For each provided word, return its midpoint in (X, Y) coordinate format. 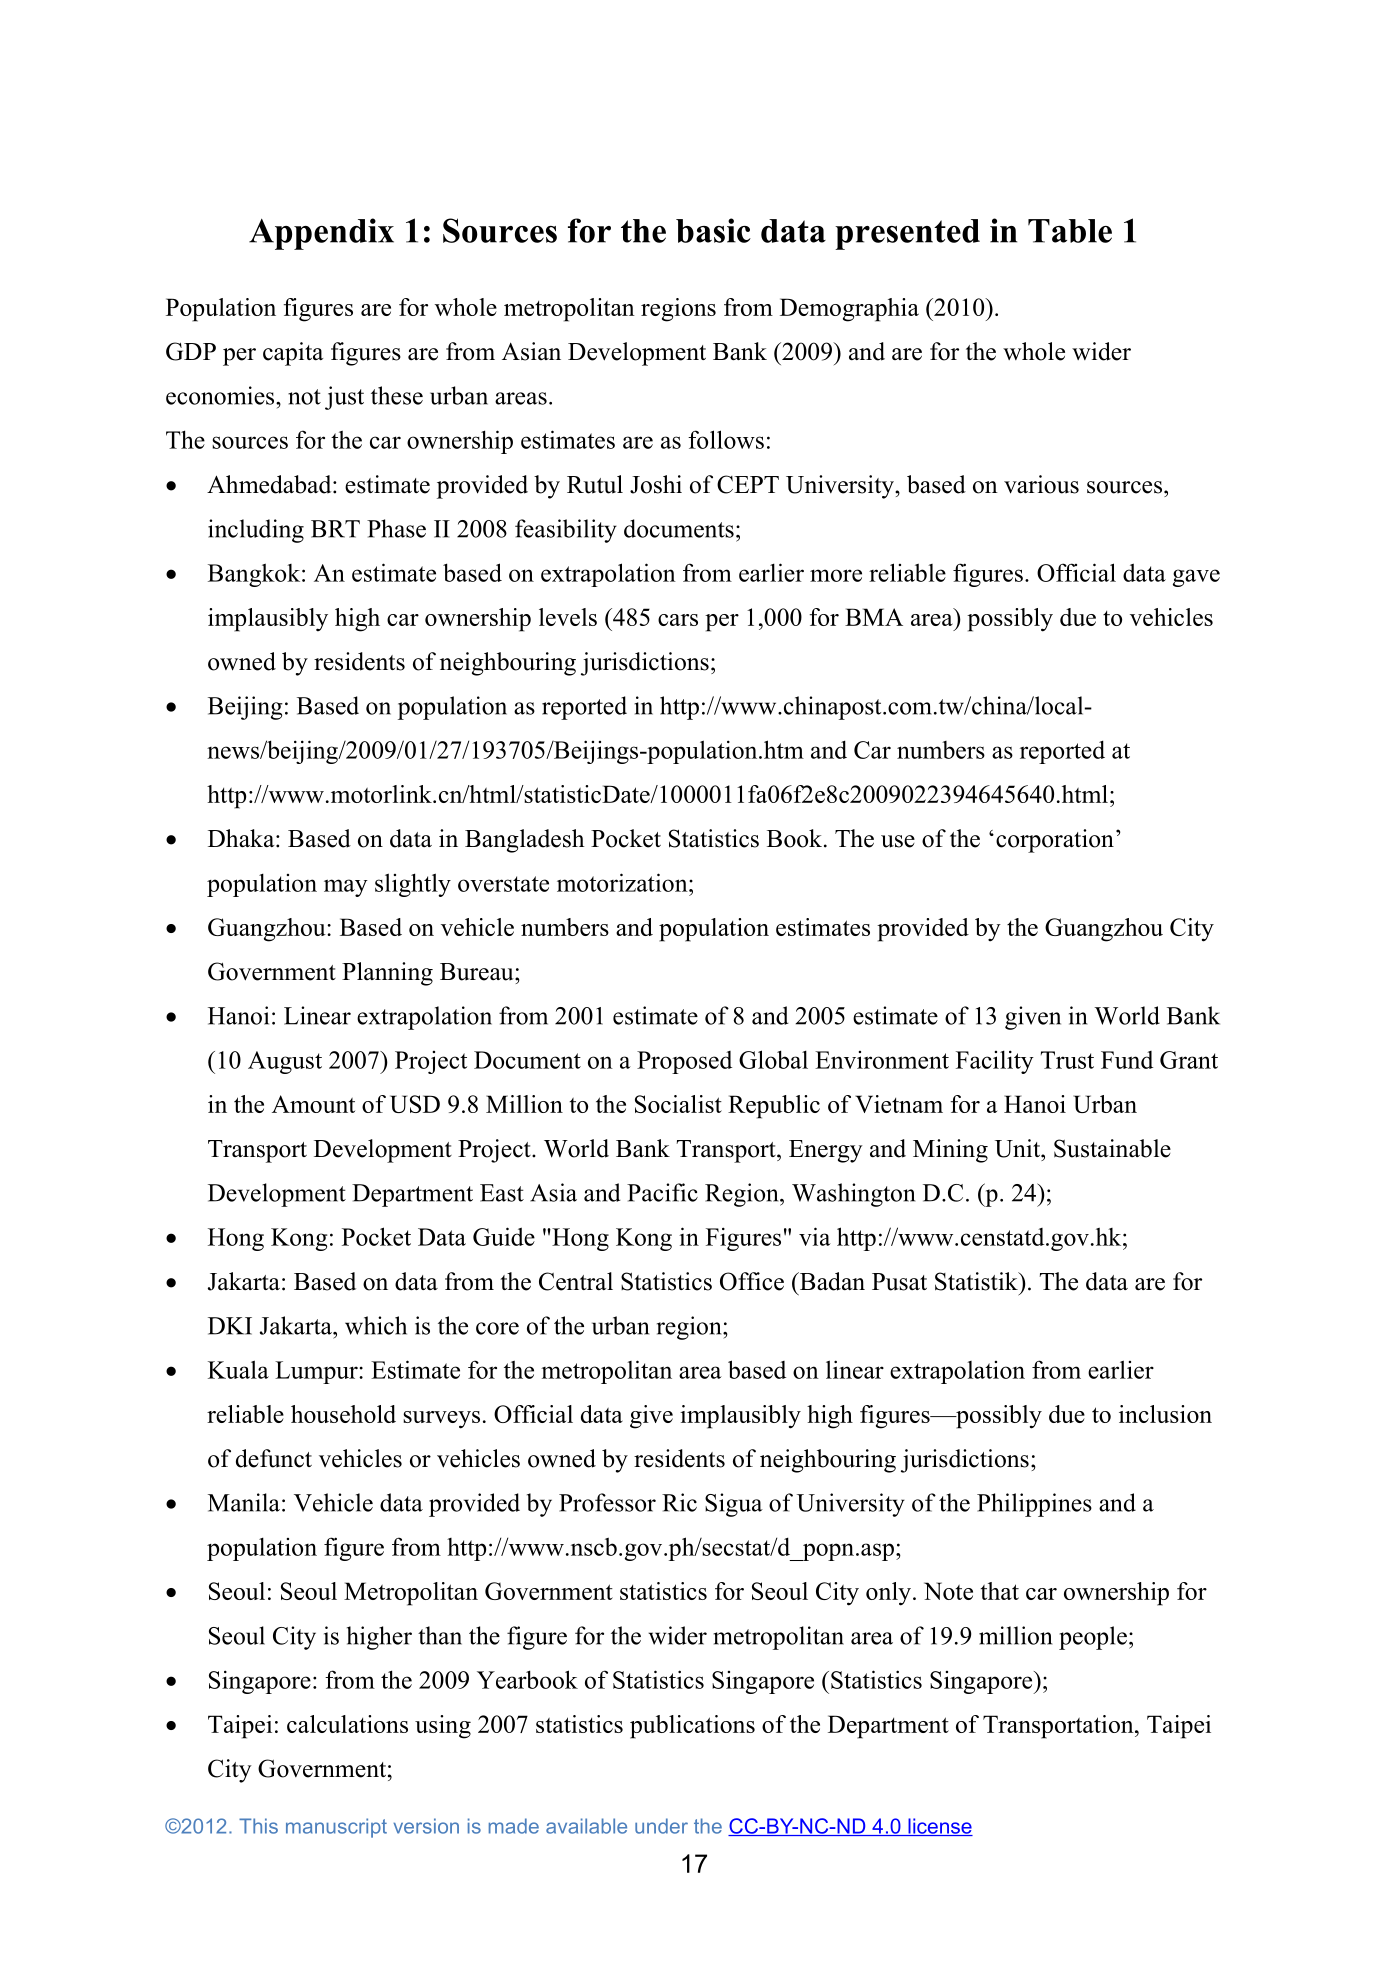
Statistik (977, 1281)
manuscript (336, 1828)
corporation (1055, 841)
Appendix (321, 234)
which (376, 1325)
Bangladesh (524, 841)
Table (1070, 231)
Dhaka (242, 838)
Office (752, 1281)
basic (713, 230)
